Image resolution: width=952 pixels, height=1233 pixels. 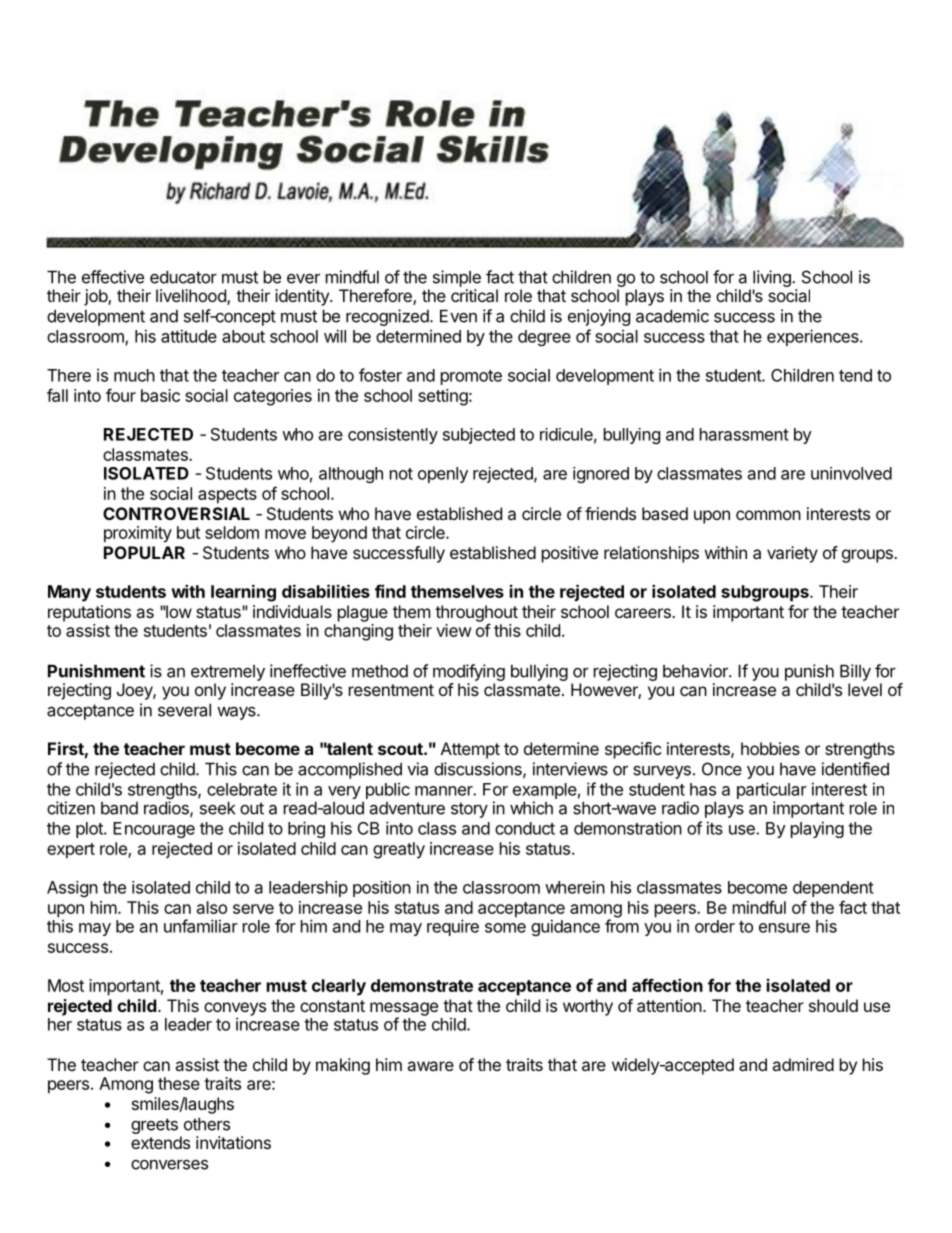 What do you see at coordinates (154, 1126) in the screenshot?
I see `greets` at bounding box center [154, 1126].
